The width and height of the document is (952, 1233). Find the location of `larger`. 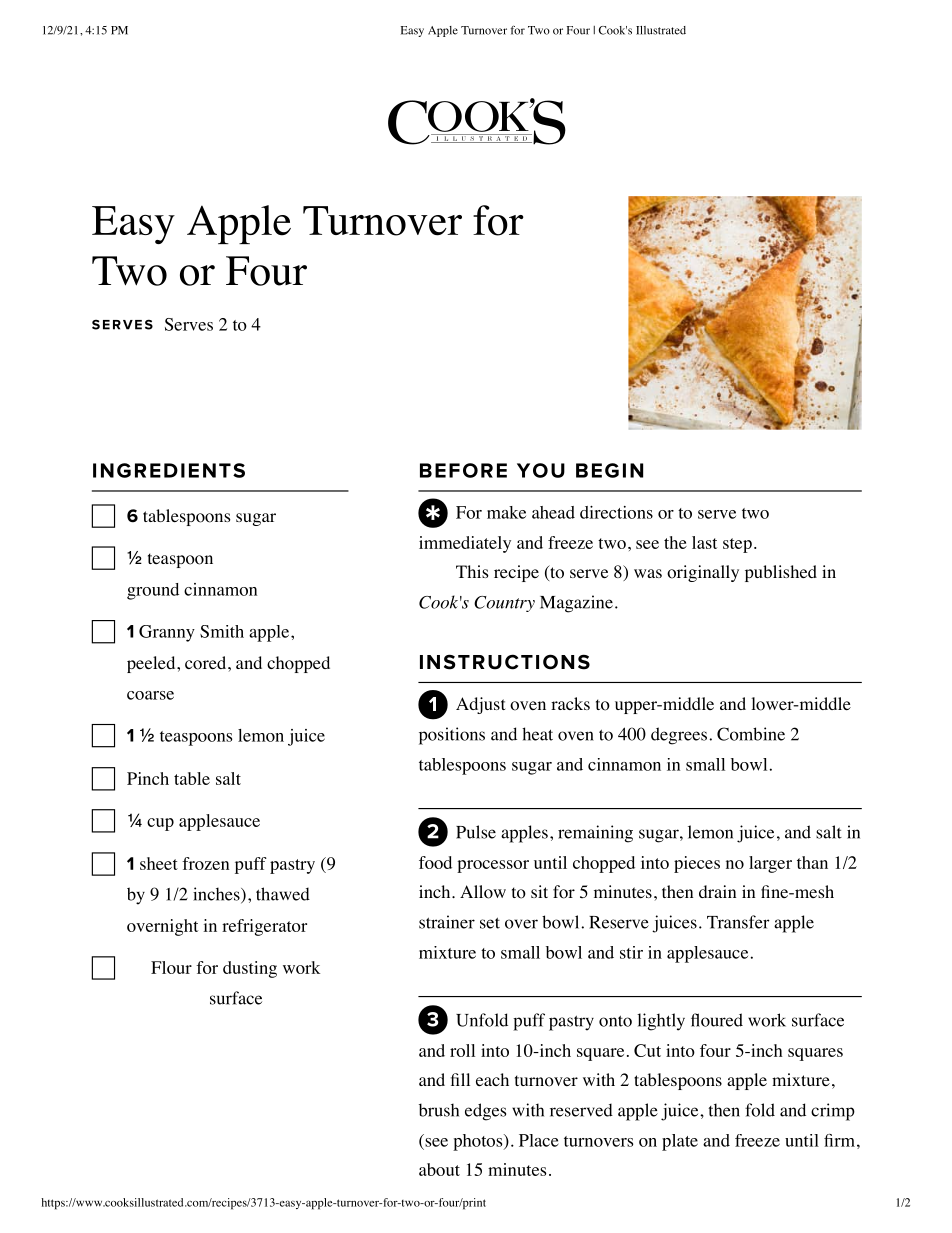

larger is located at coordinates (770, 864).
